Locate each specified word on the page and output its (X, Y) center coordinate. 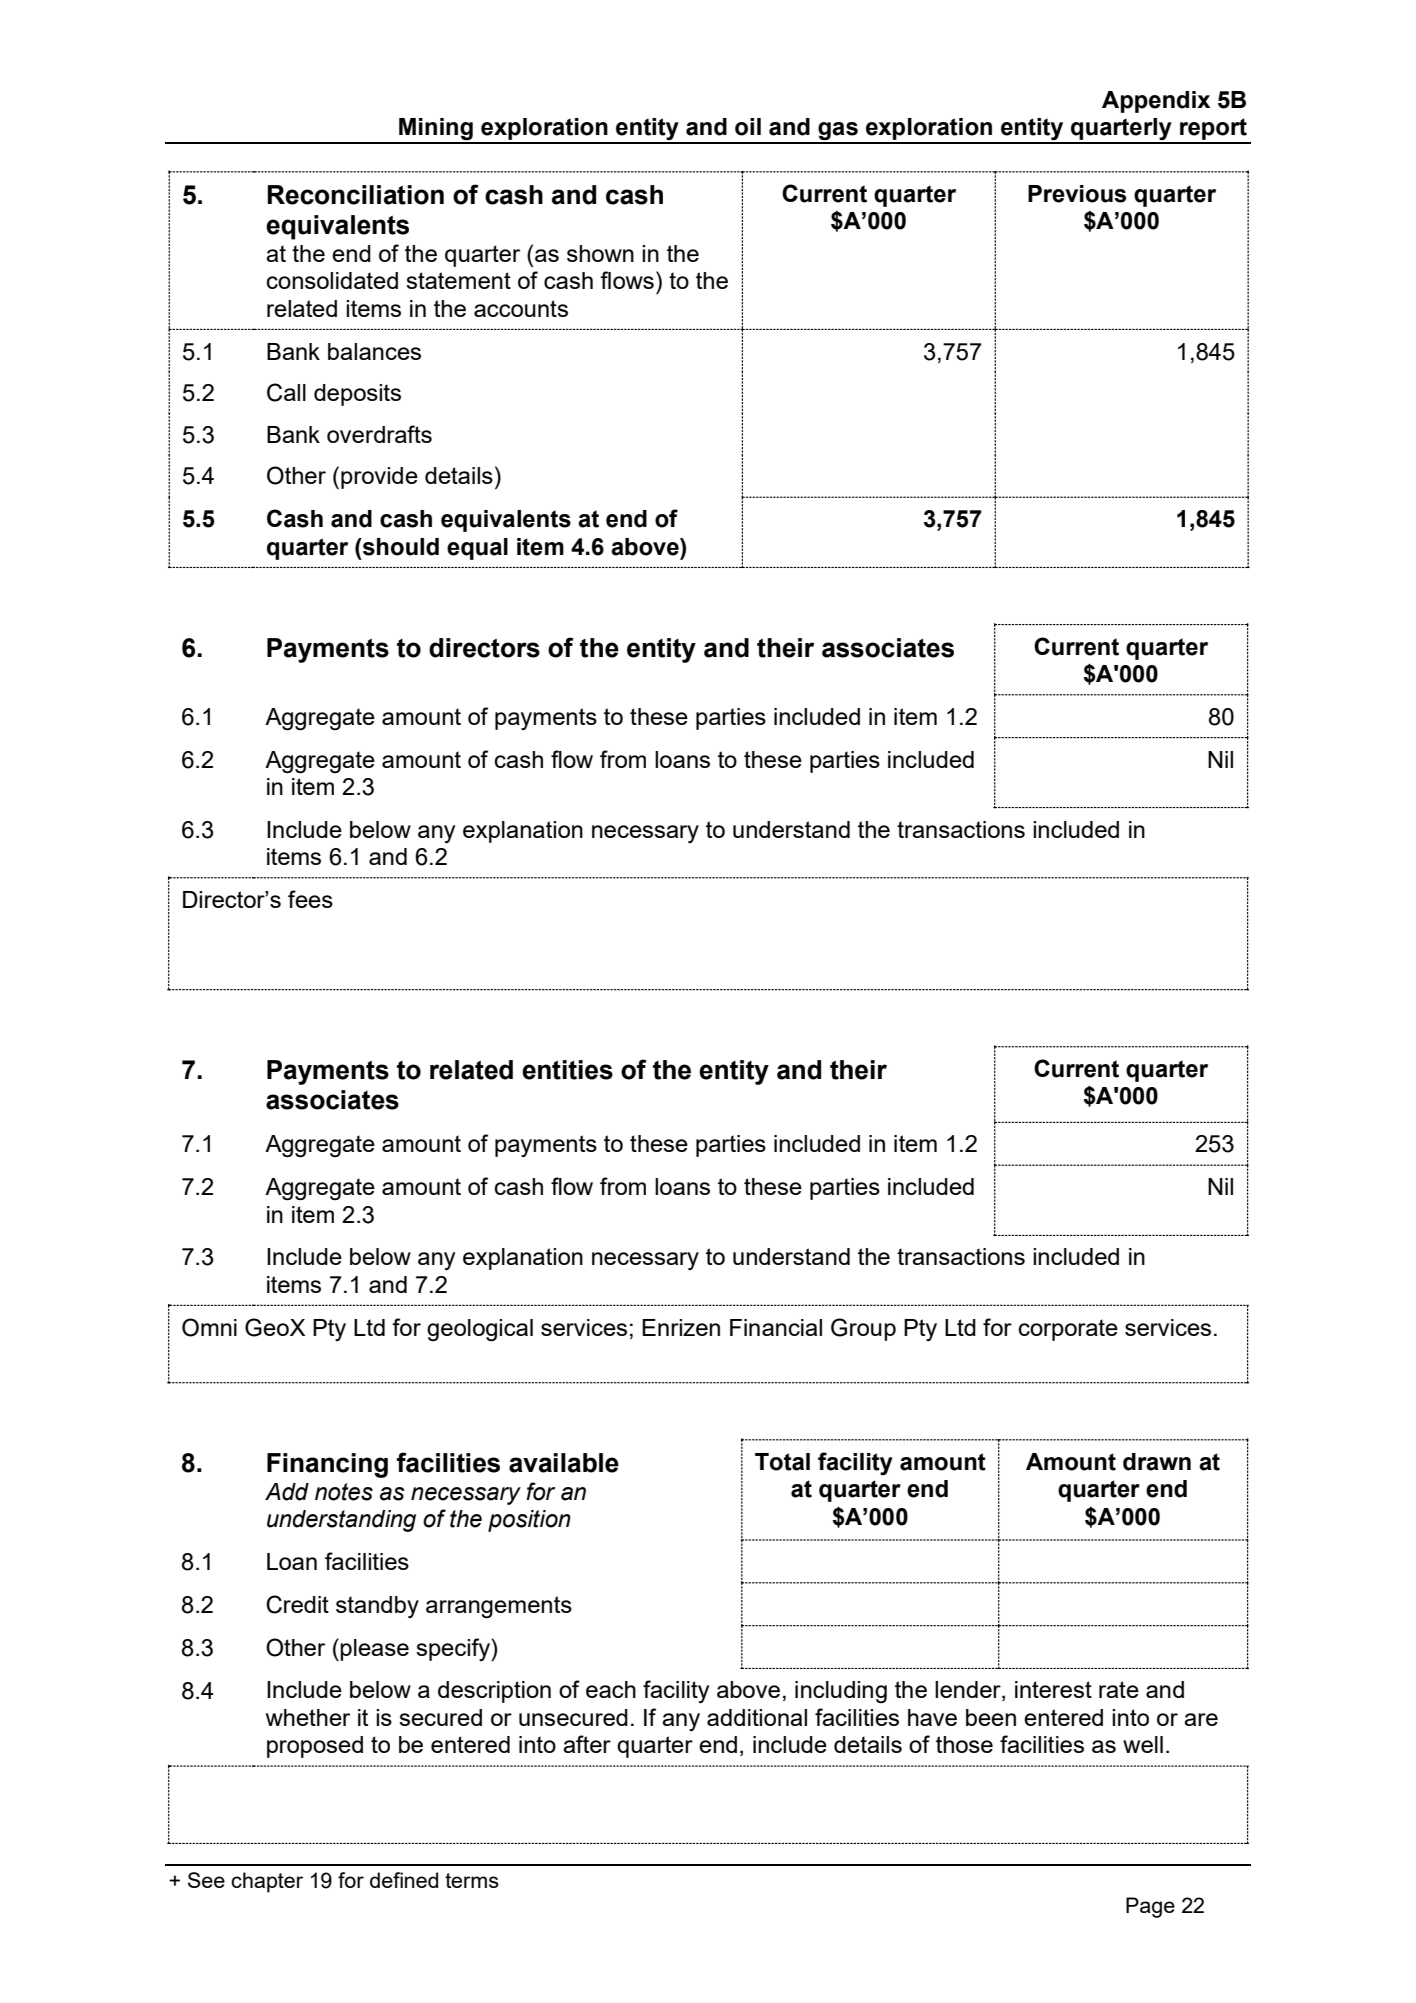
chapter (267, 1882)
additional (757, 1717)
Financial (776, 1327)
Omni (209, 1327)
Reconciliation (355, 195)
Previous (1077, 194)
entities (567, 1070)
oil (748, 127)
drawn (1157, 1462)
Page (1150, 1907)
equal (477, 549)
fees (310, 899)
